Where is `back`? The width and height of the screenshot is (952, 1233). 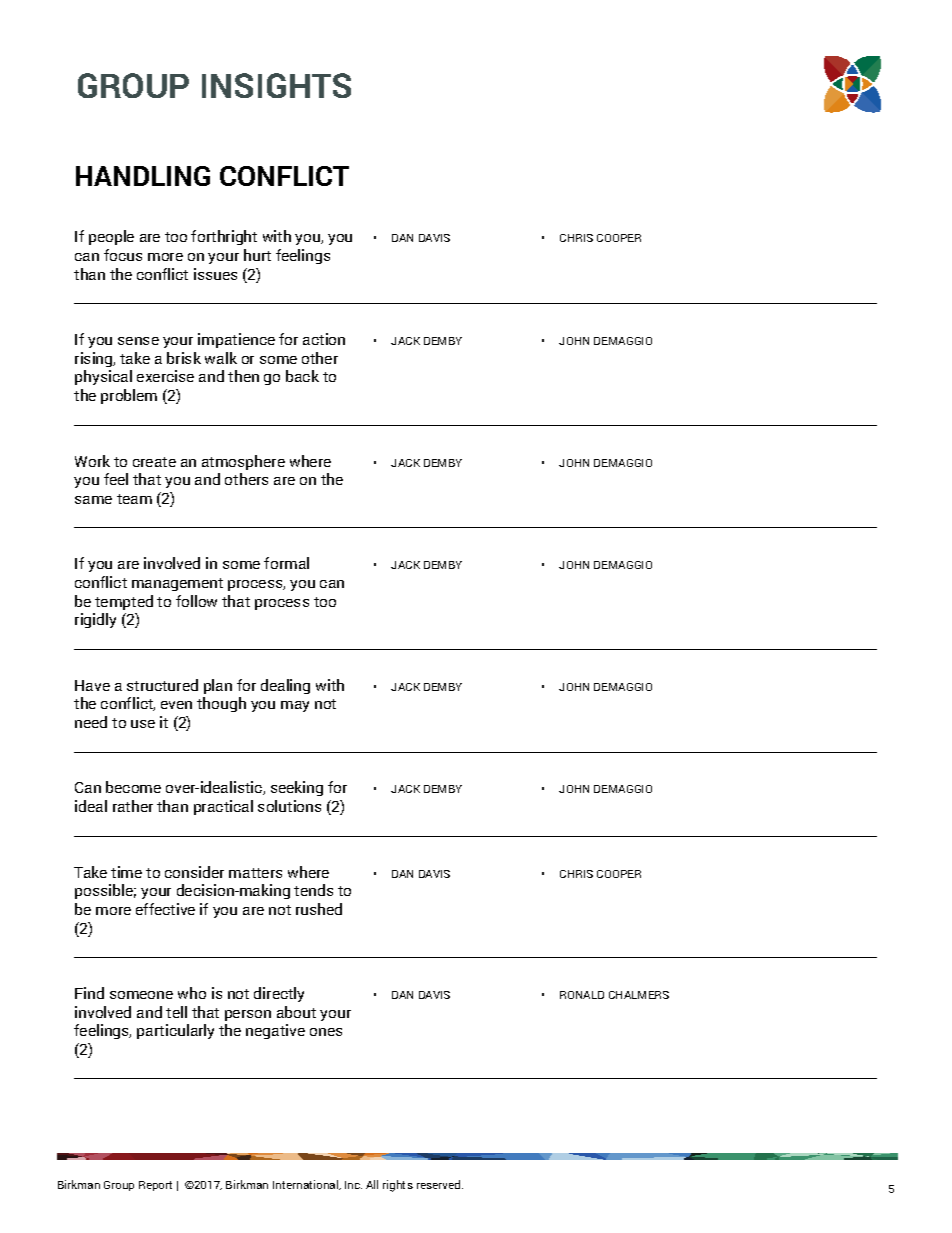
back is located at coordinates (302, 376).
